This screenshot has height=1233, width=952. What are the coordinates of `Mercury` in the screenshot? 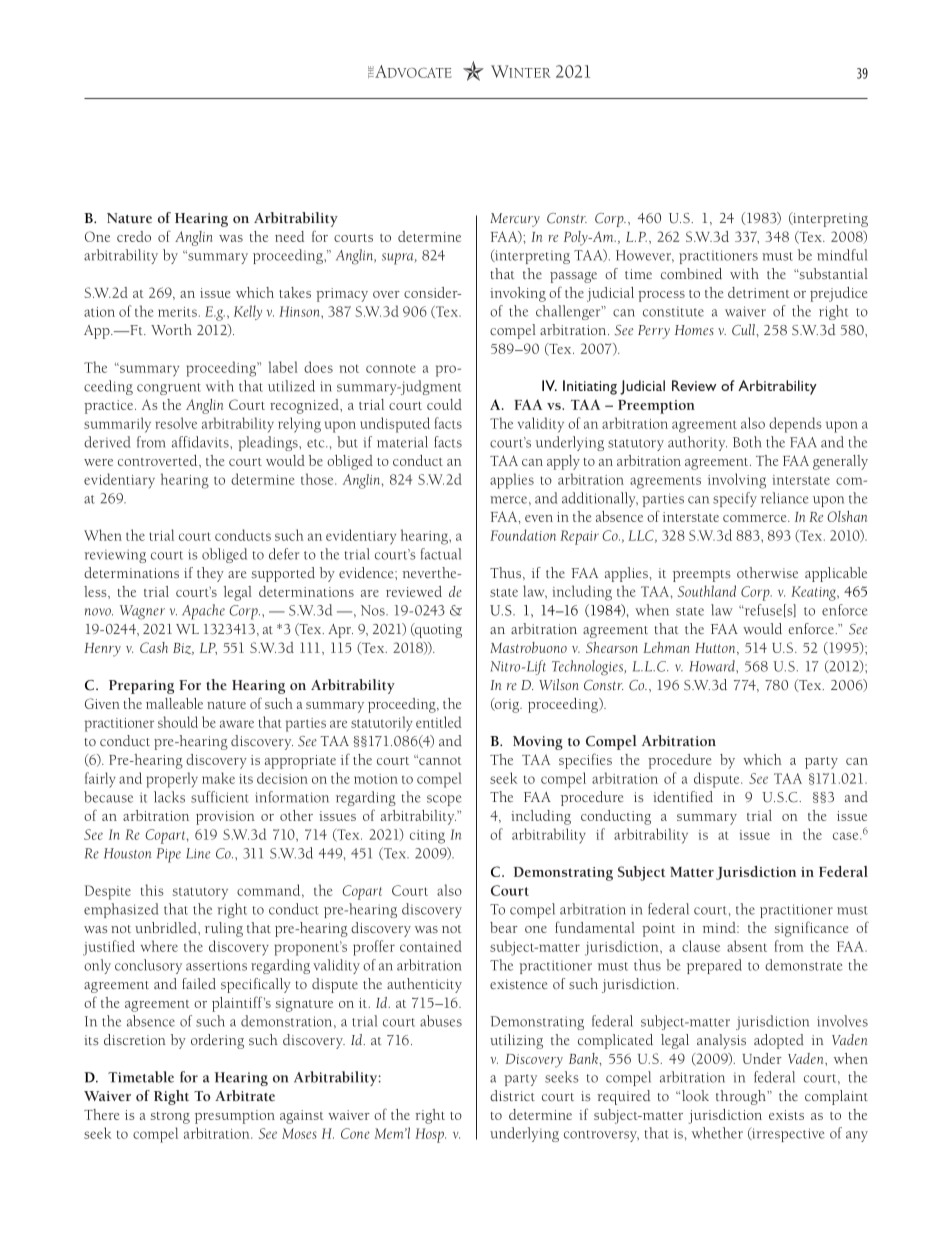 It's located at (515, 220).
